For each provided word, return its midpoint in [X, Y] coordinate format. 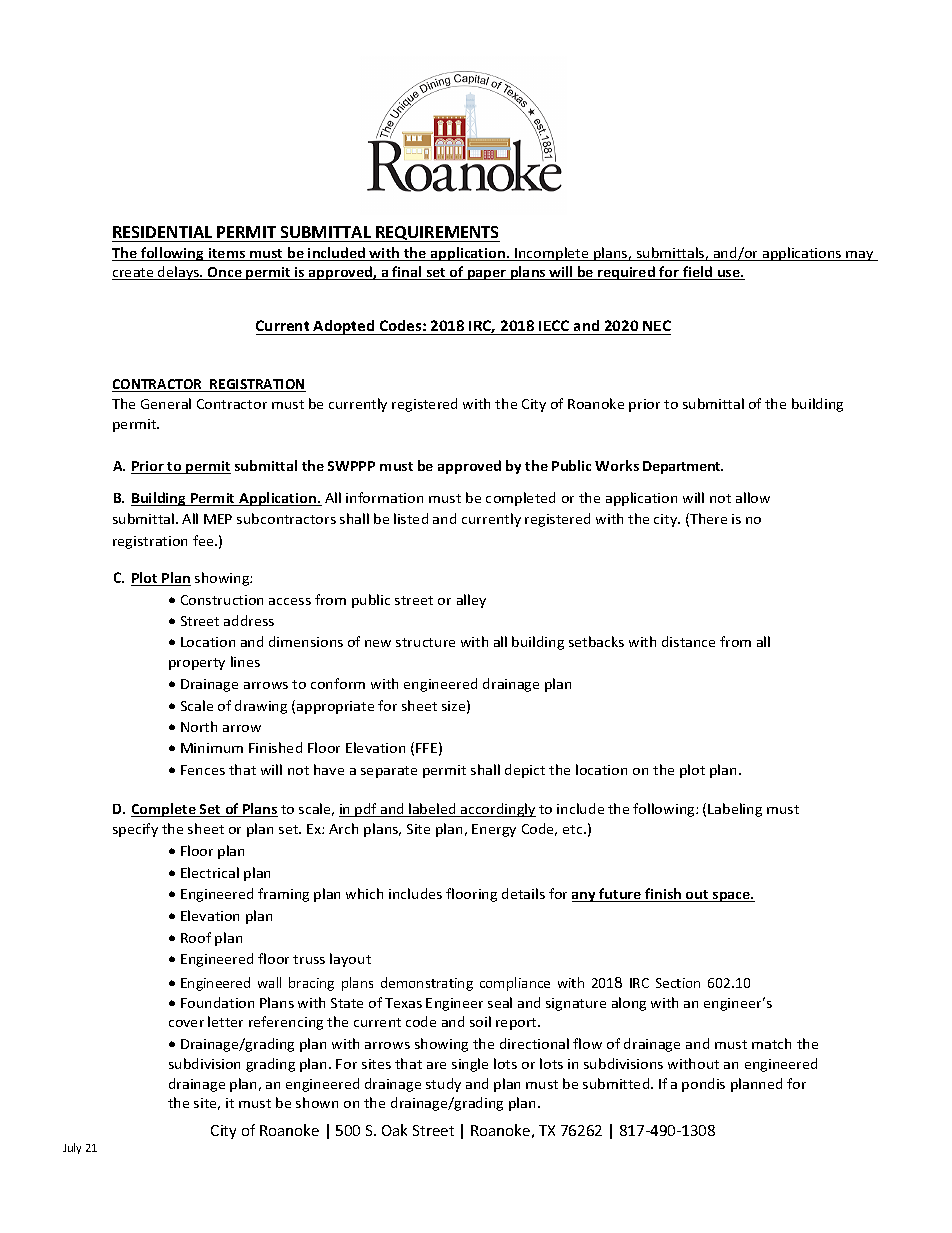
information [384, 497]
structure [425, 642]
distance [688, 641]
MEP [218, 519]
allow [753, 497]
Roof [196, 937]
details [523, 893]
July [72, 1148]
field [698, 273]
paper [487, 275]
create [134, 274]
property [197, 664]
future [620, 895]
